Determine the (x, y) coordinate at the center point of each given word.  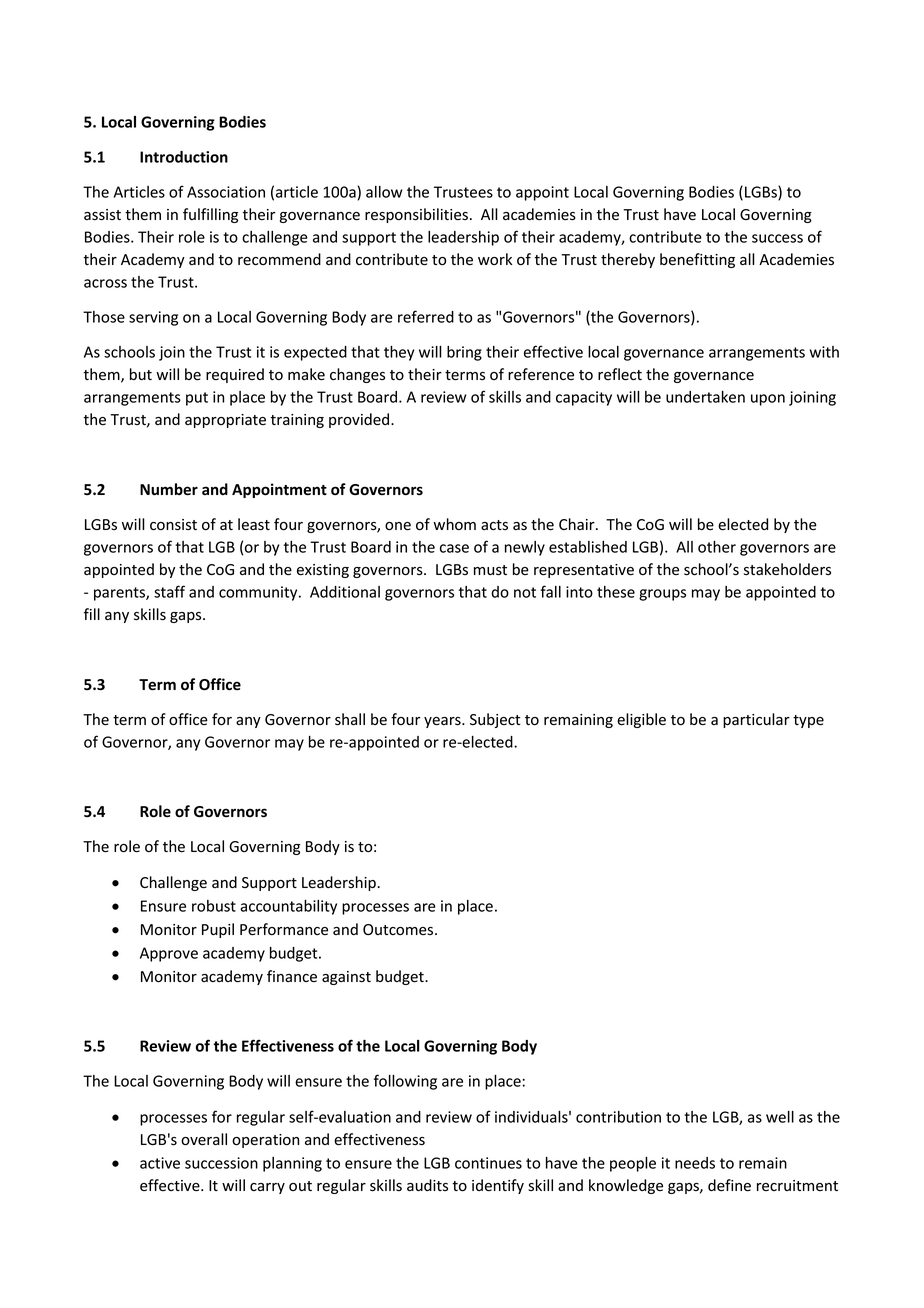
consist (173, 525)
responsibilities (416, 215)
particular (756, 720)
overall (204, 1139)
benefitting (697, 260)
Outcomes (399, 929)
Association (226, 192)
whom (454, 524)
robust (214, 906)
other (717, 547)
